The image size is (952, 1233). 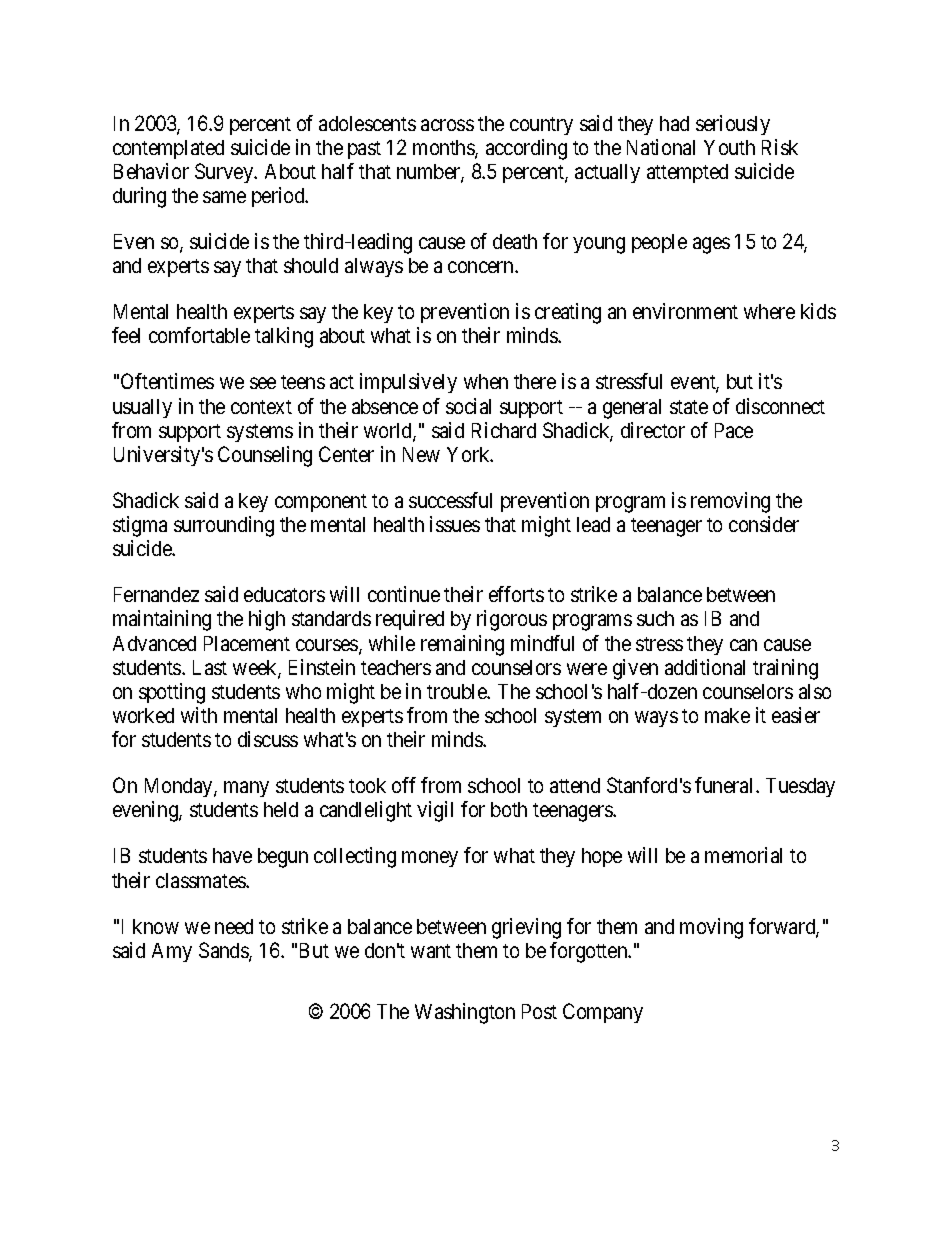 I want to click on Washington, so click(x=465, y=1013).
